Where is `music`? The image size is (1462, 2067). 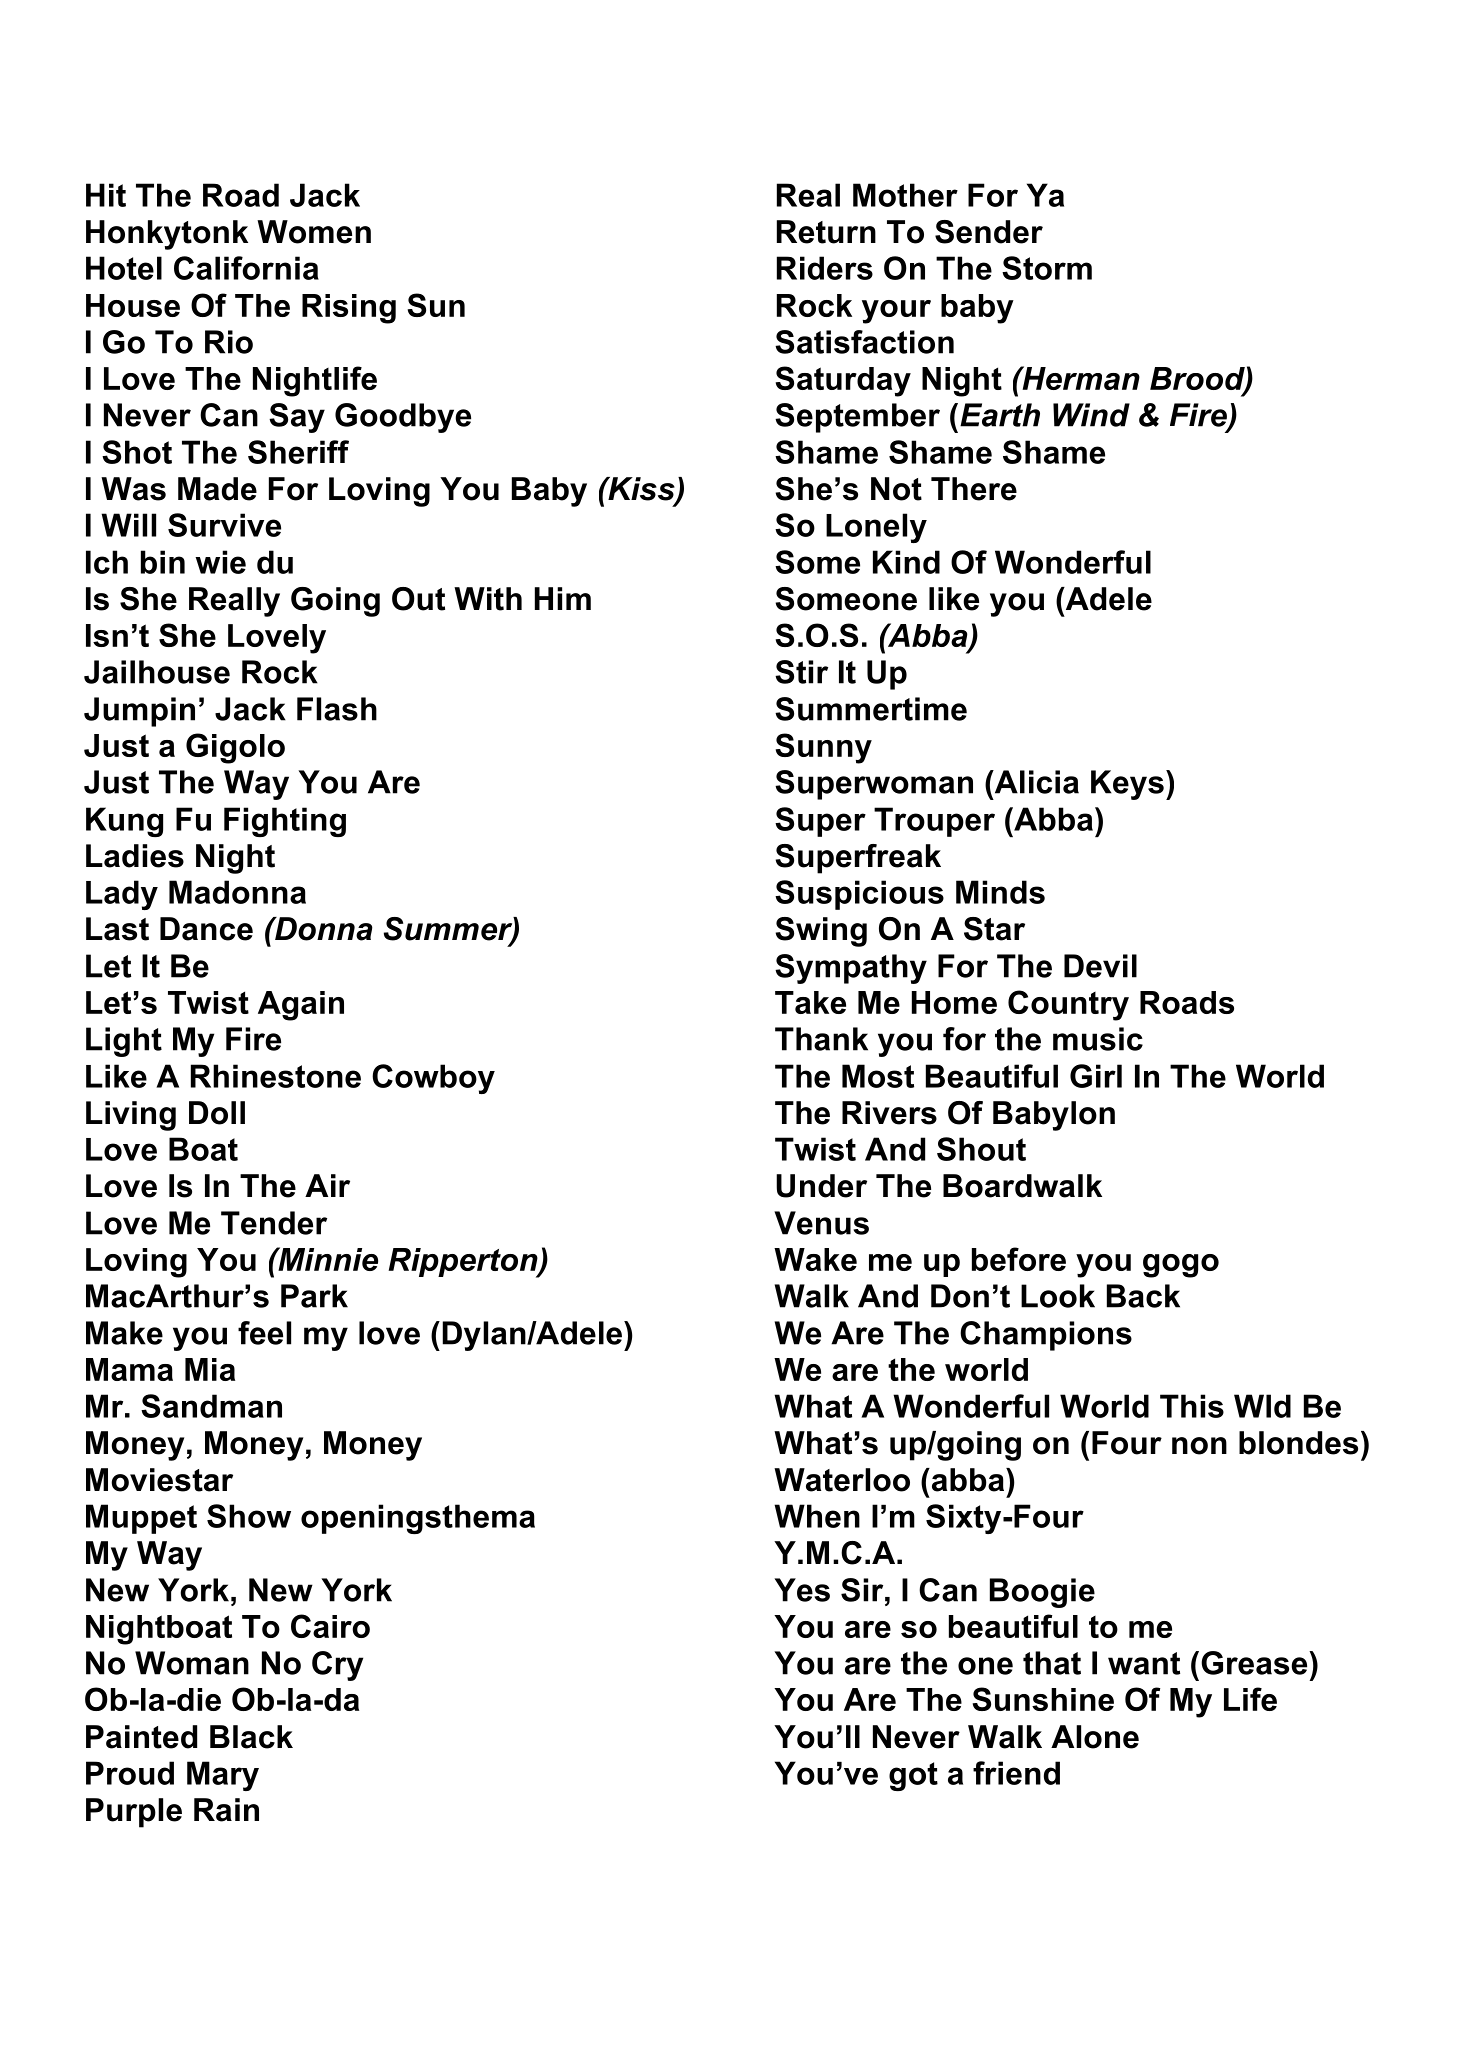 music is located at coordinates (1098, 1039).
